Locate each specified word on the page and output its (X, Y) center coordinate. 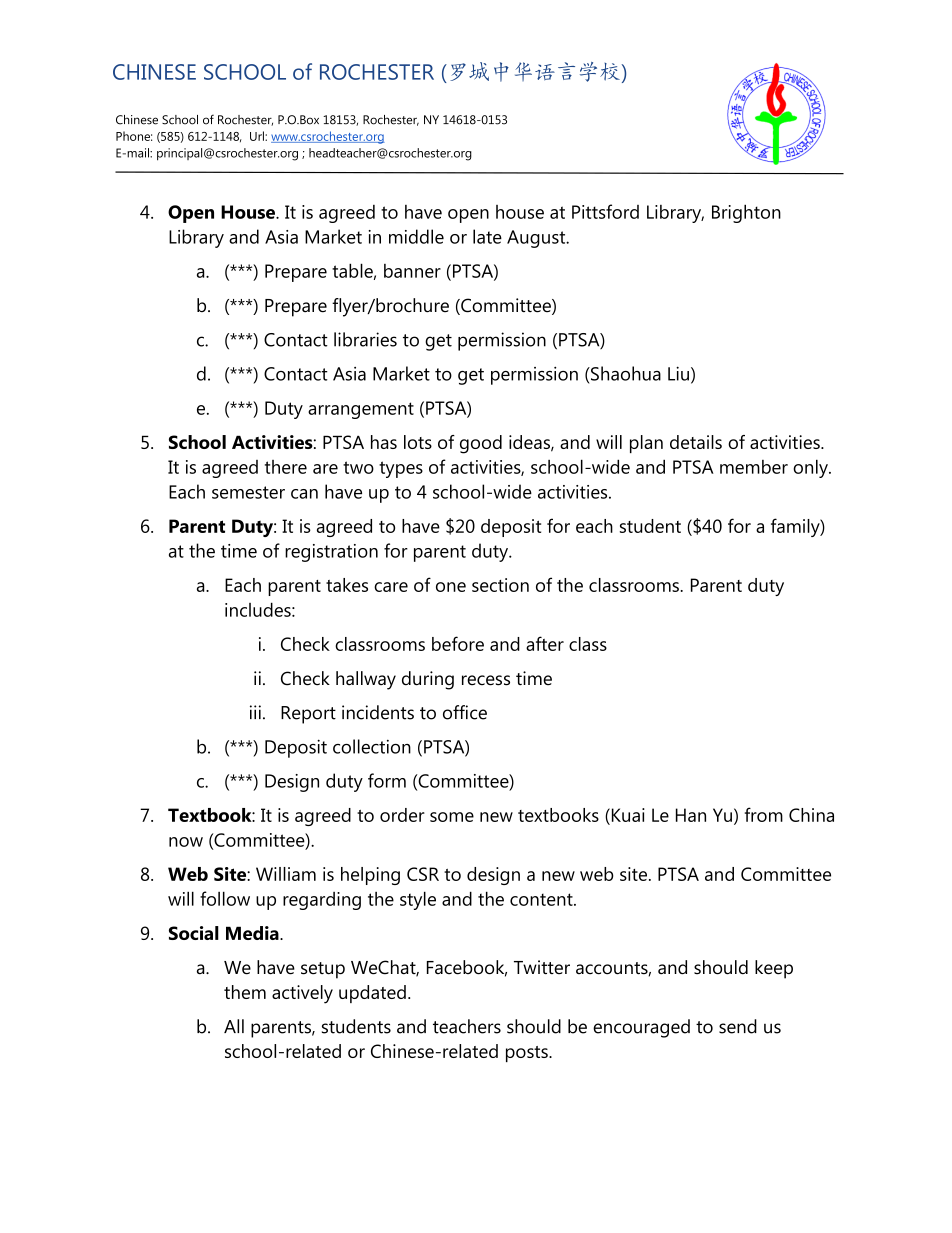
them (245, 992)
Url (258, 136)
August (537, 239)
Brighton (746, 213)
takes (347, 585)
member (754, 467)
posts (528, 1054)
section (500, 585)
